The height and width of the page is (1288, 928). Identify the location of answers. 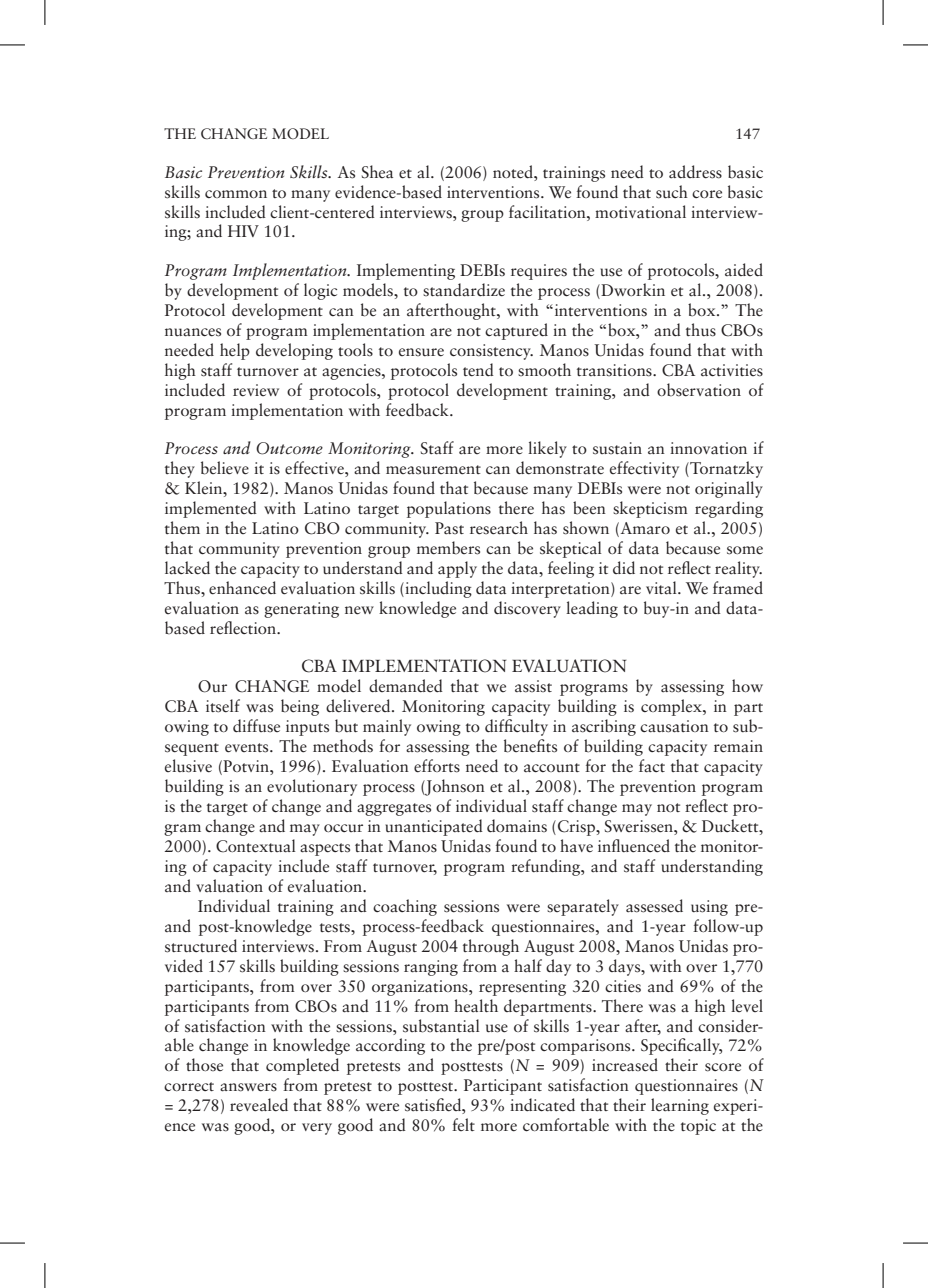
(248, 1087).
